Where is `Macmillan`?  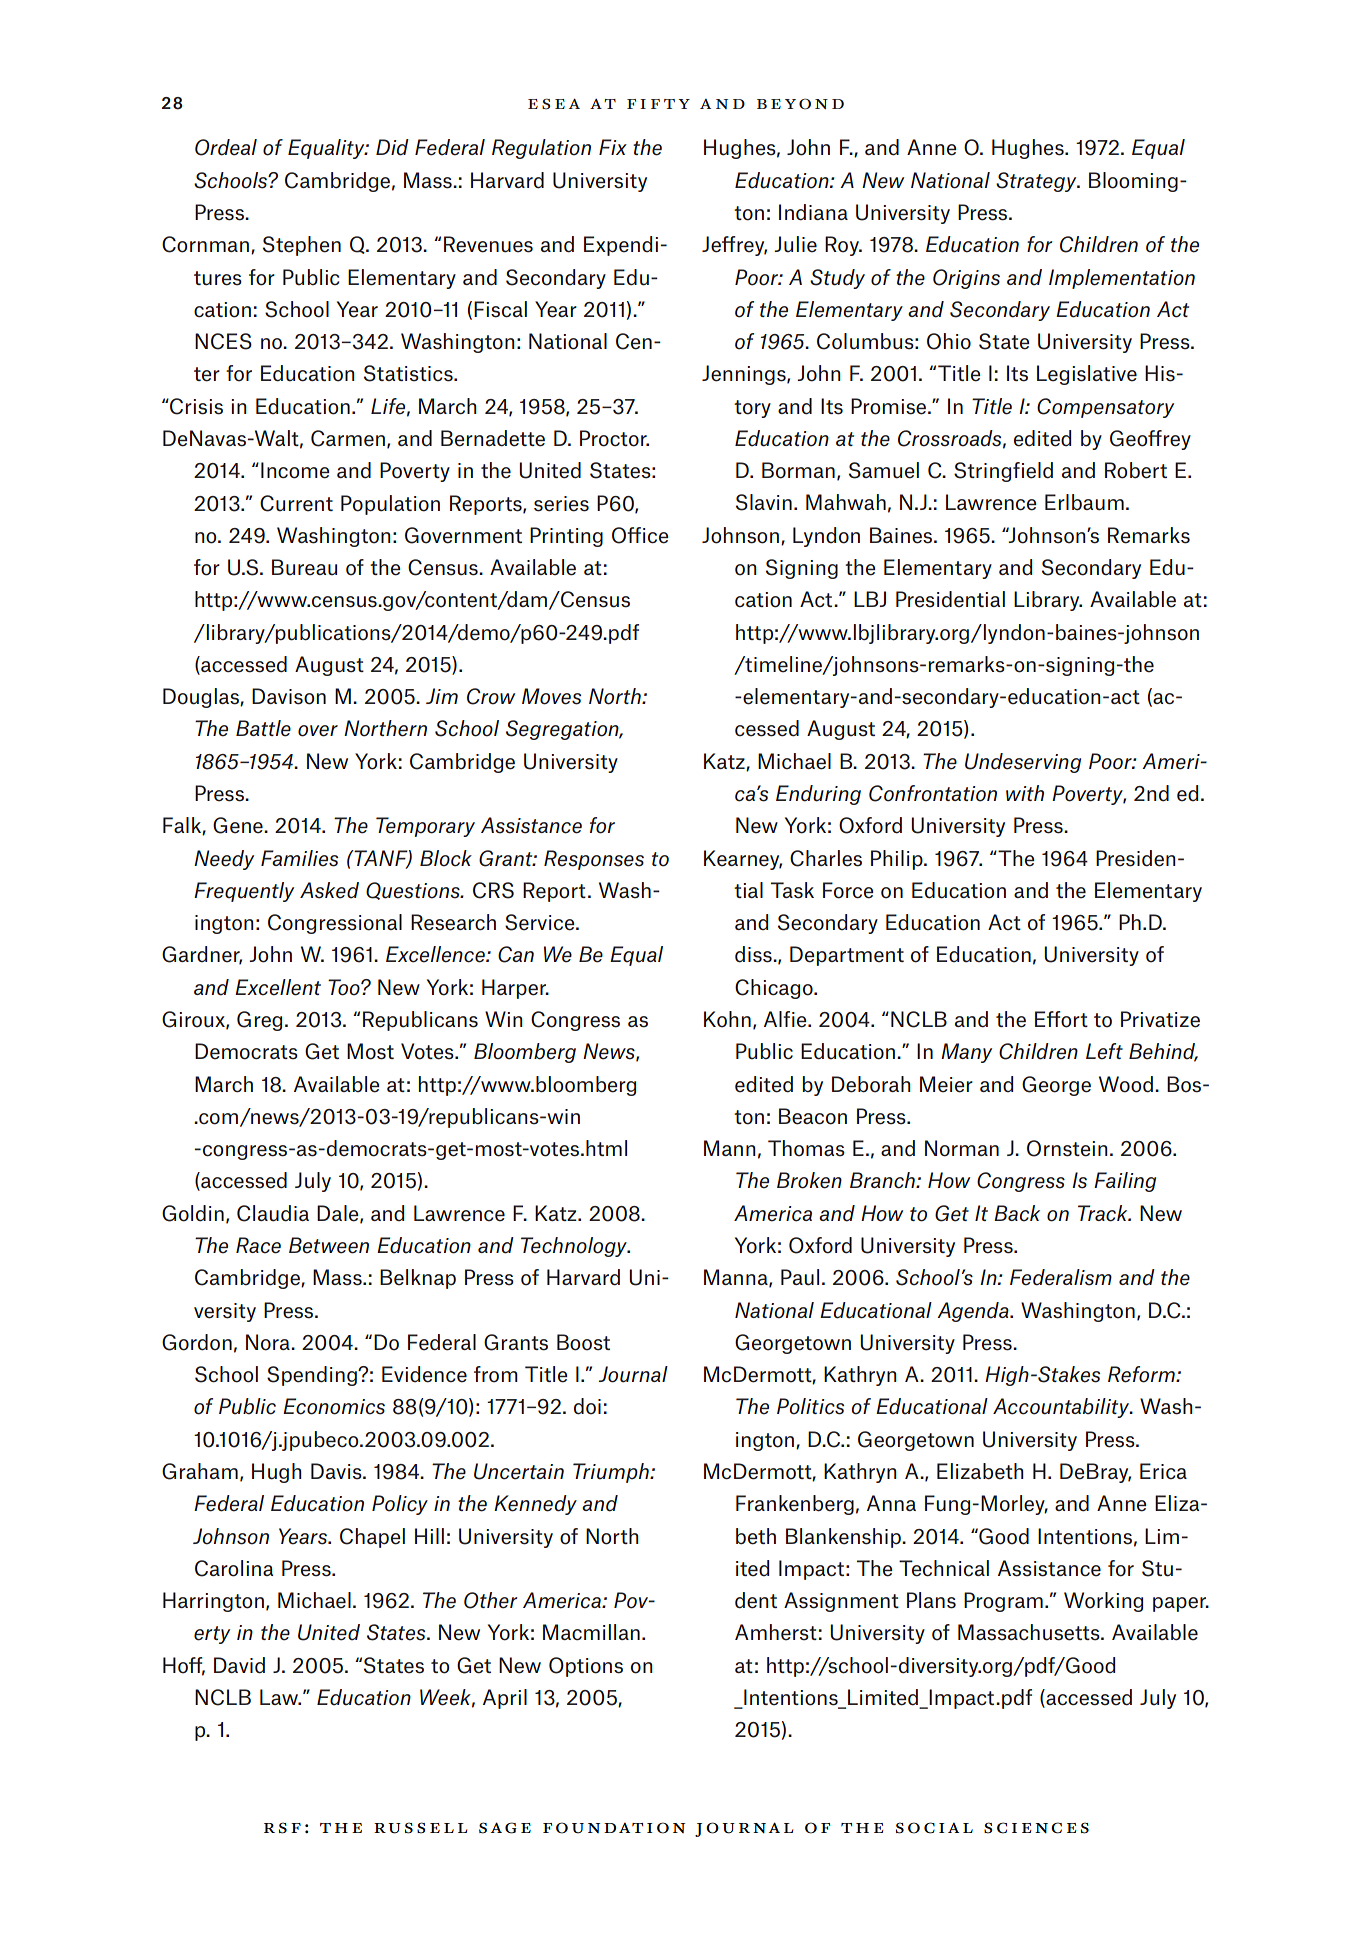 Macmillan is located at coordinates (591, 1632).
